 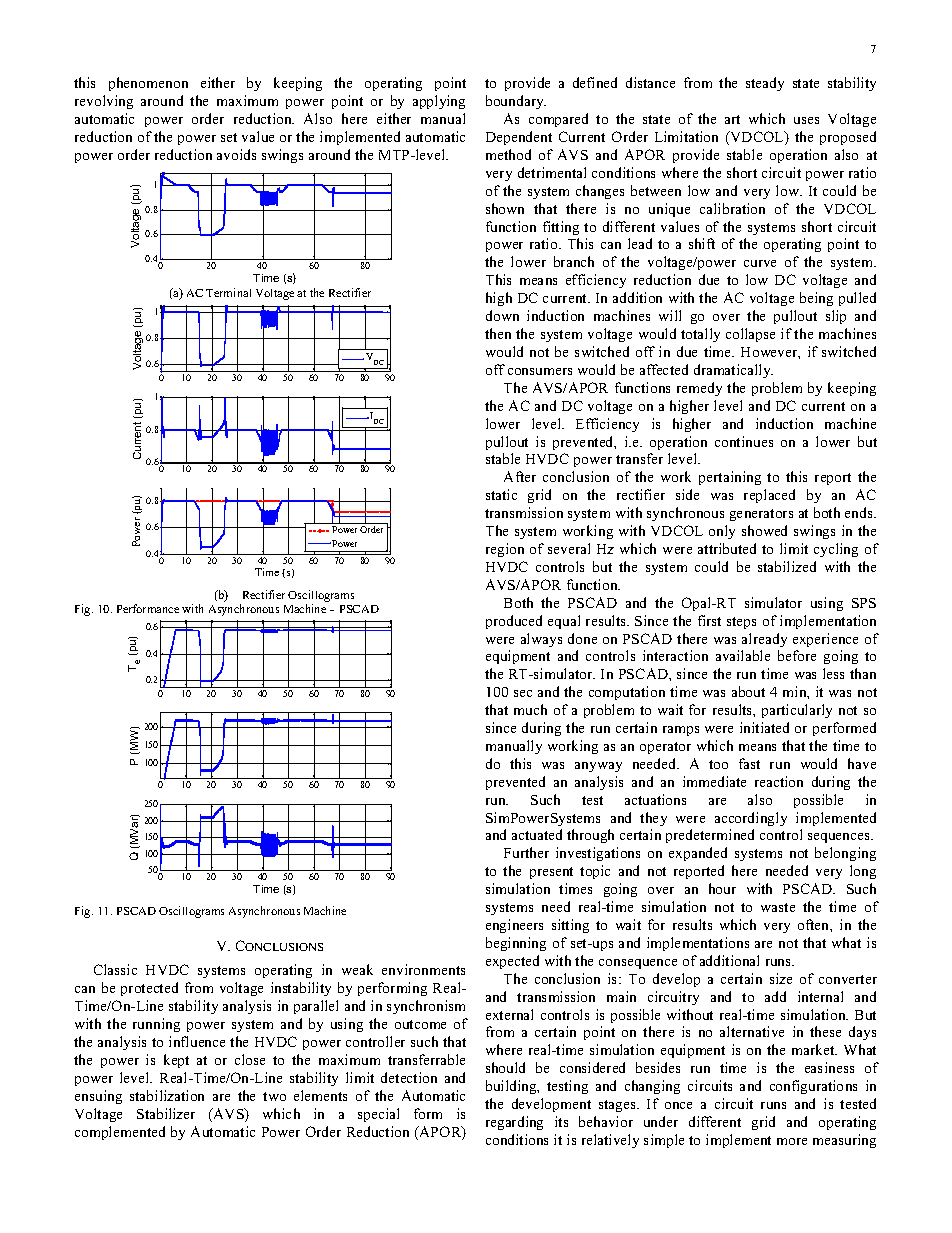 I want to click on Stabilizer, so click(x=166, y=1113).
